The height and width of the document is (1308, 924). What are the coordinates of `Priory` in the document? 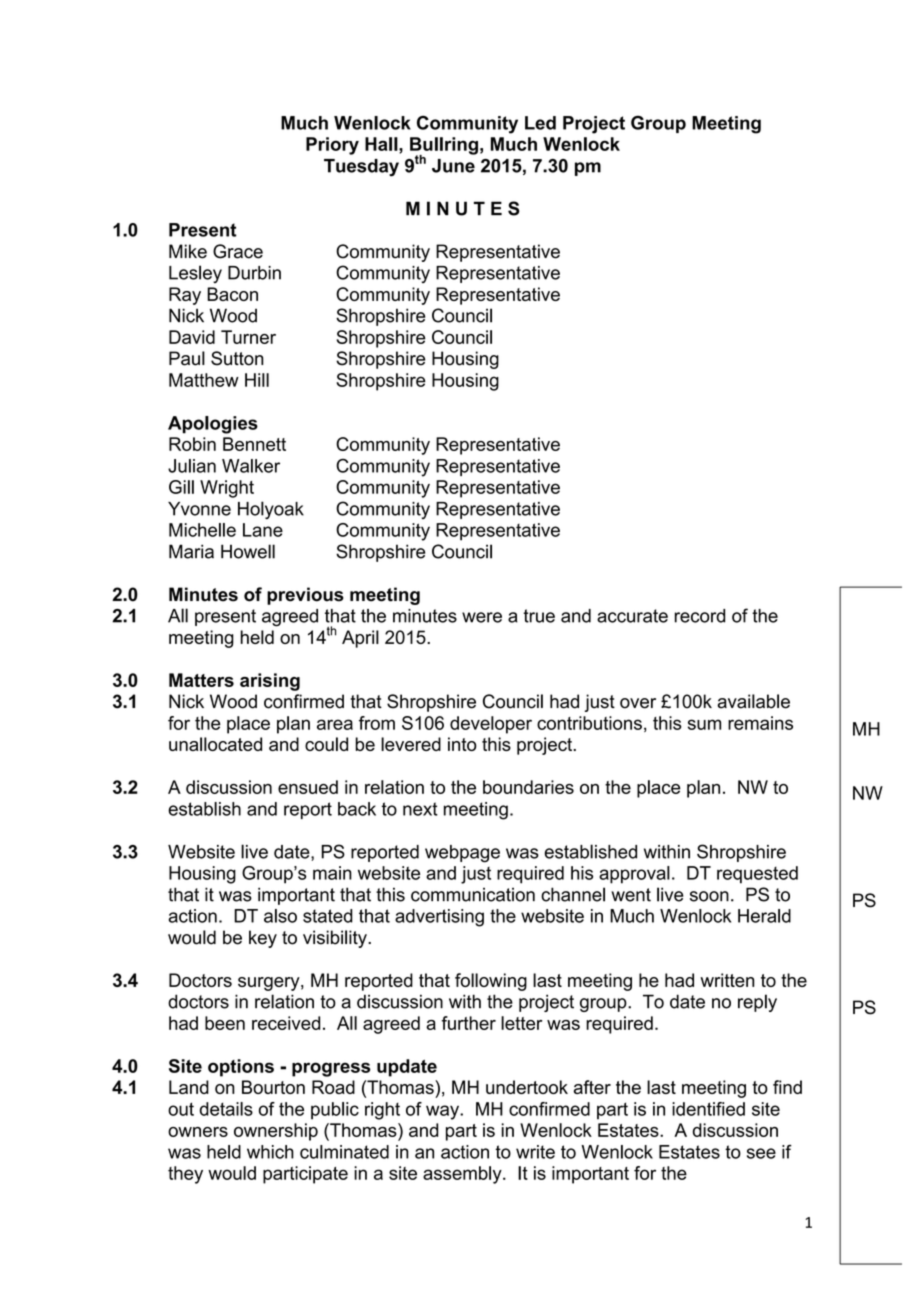 It's located at (332, 146).
